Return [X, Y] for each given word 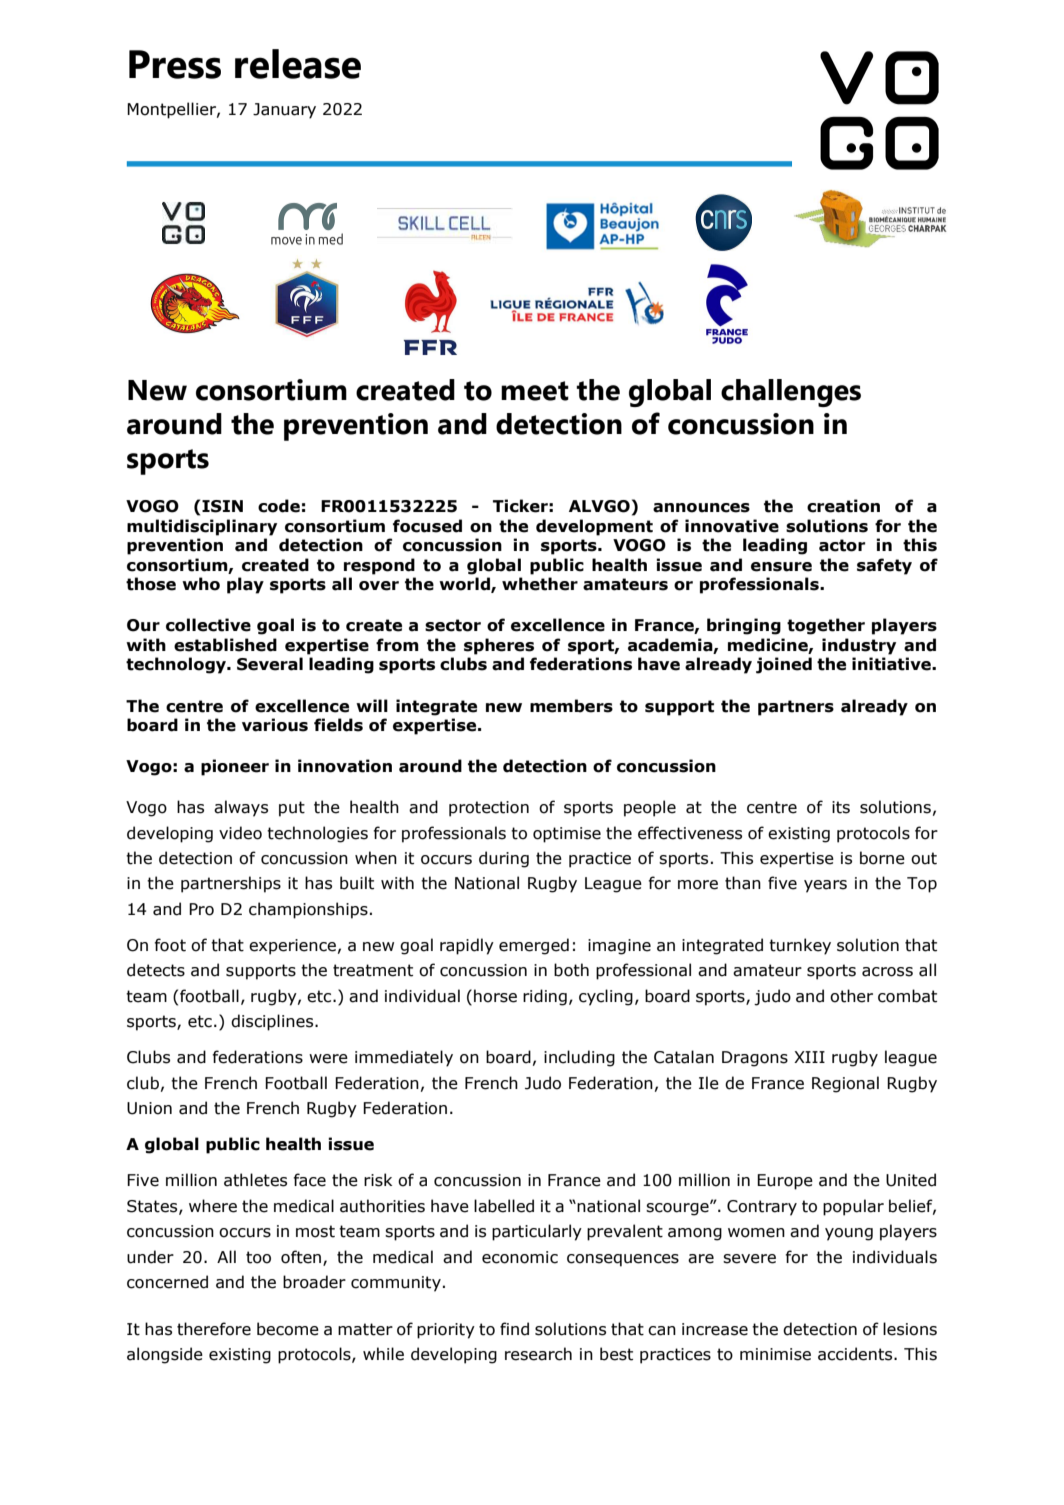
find [514, 1329]
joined [784, 665]
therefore [214, 1329]
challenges [791, 393]
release [298, 64]
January [284, 111]
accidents [856, 1354]
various [275, 725]
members [571, 706]
